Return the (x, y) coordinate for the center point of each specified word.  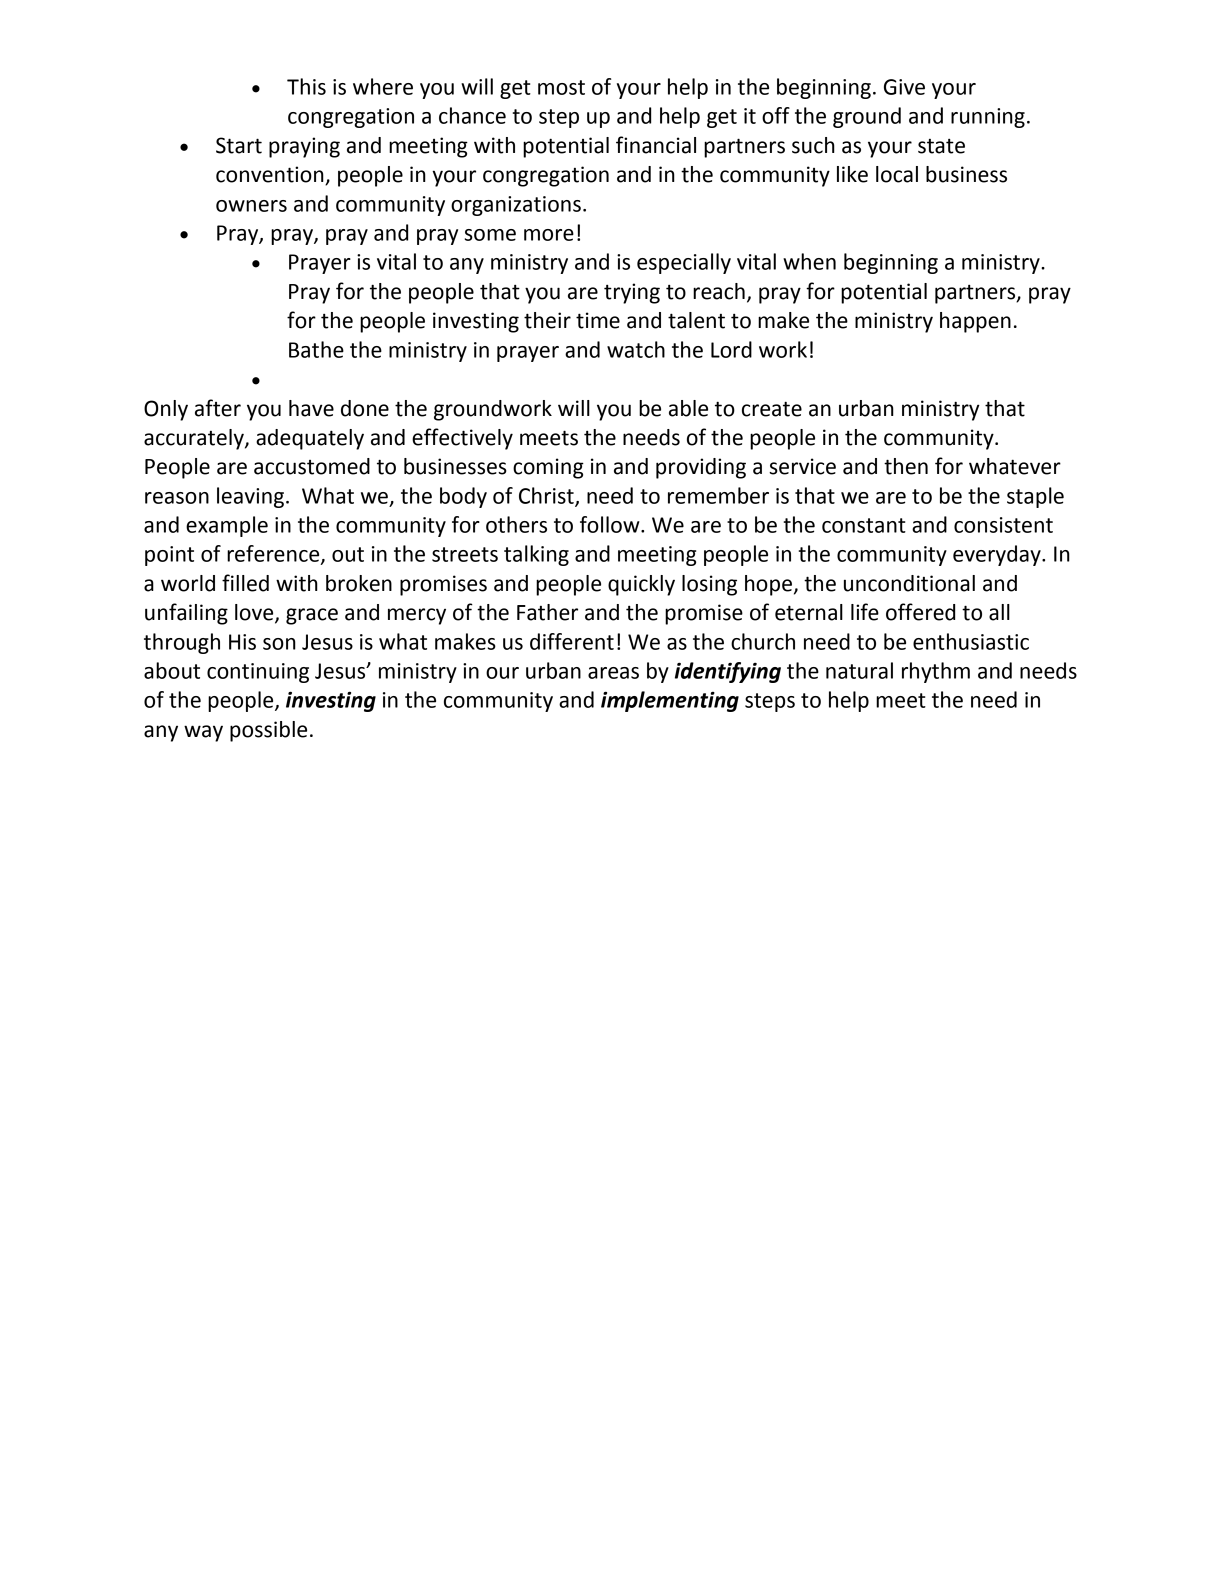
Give (904, 87)
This (306, 86)
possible (268, 731)
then (906, 466)
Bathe (316, 349)
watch (636, 349)
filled (245, 583)
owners (251, 206)
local (897, 174)
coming (548, 468)
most (561, 87)
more (549, 235)
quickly (641, 585)
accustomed (312, 466)
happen (975, 322)
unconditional (909, 583)
